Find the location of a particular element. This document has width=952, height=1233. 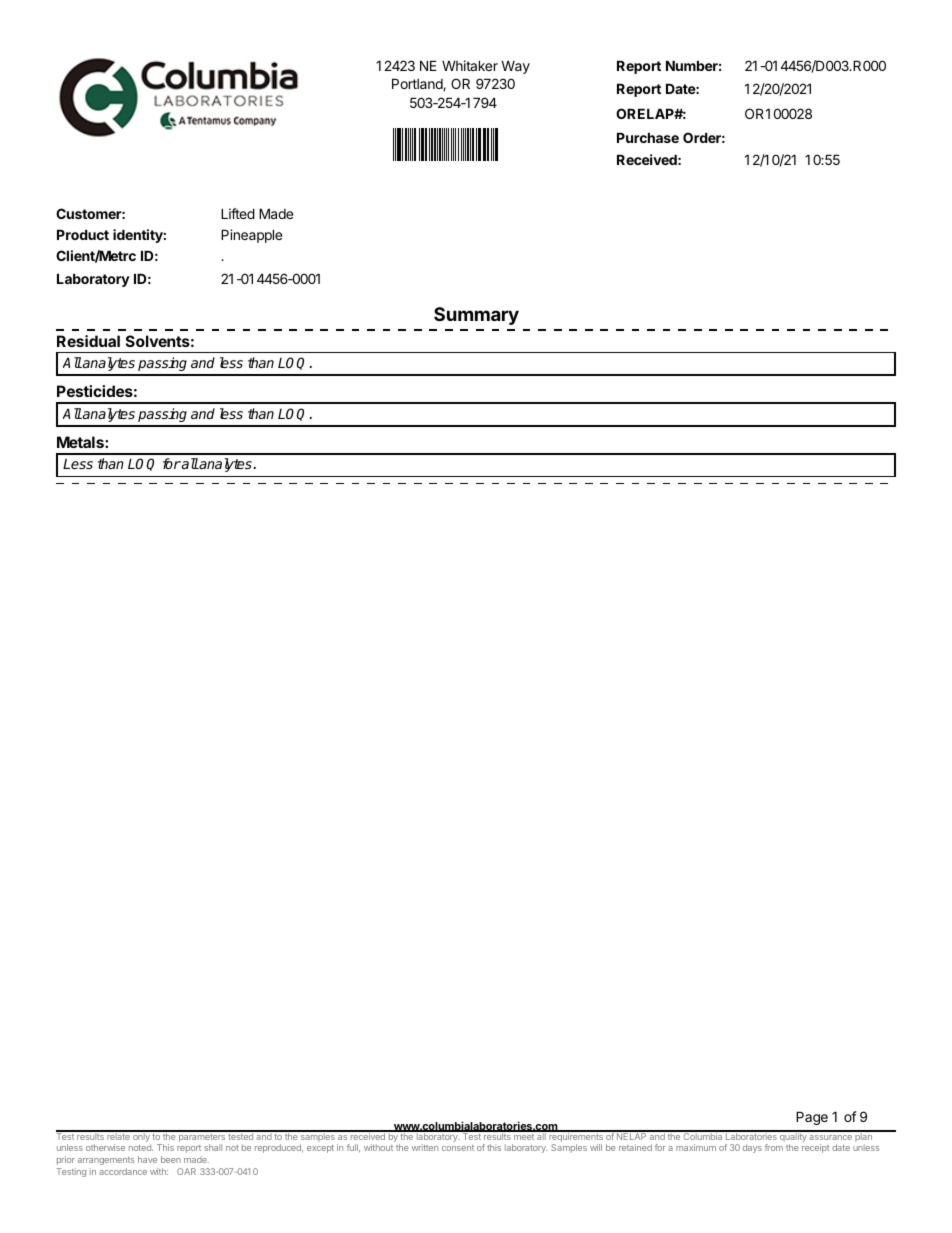

Metals is located at coordinates (81, 442).
